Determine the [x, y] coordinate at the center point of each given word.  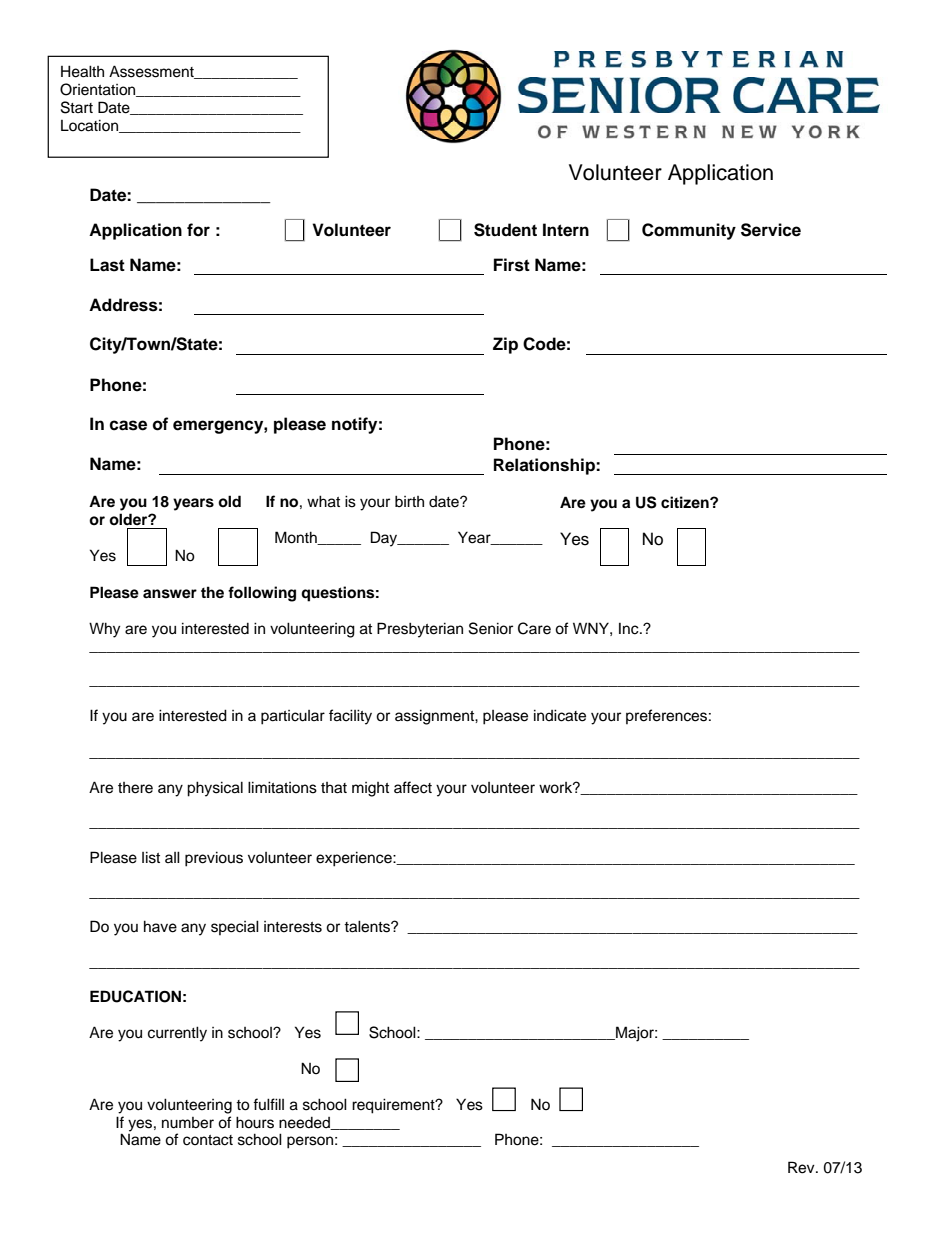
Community [689, 231]
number [188, 1123]
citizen [686, 502]
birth [409, 501]
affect [413, 787]
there [135, 788]
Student [505, 230]
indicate [560, 715]
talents [368, 926]
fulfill [268, 1104]
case [128, 425]
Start [77, 107]
